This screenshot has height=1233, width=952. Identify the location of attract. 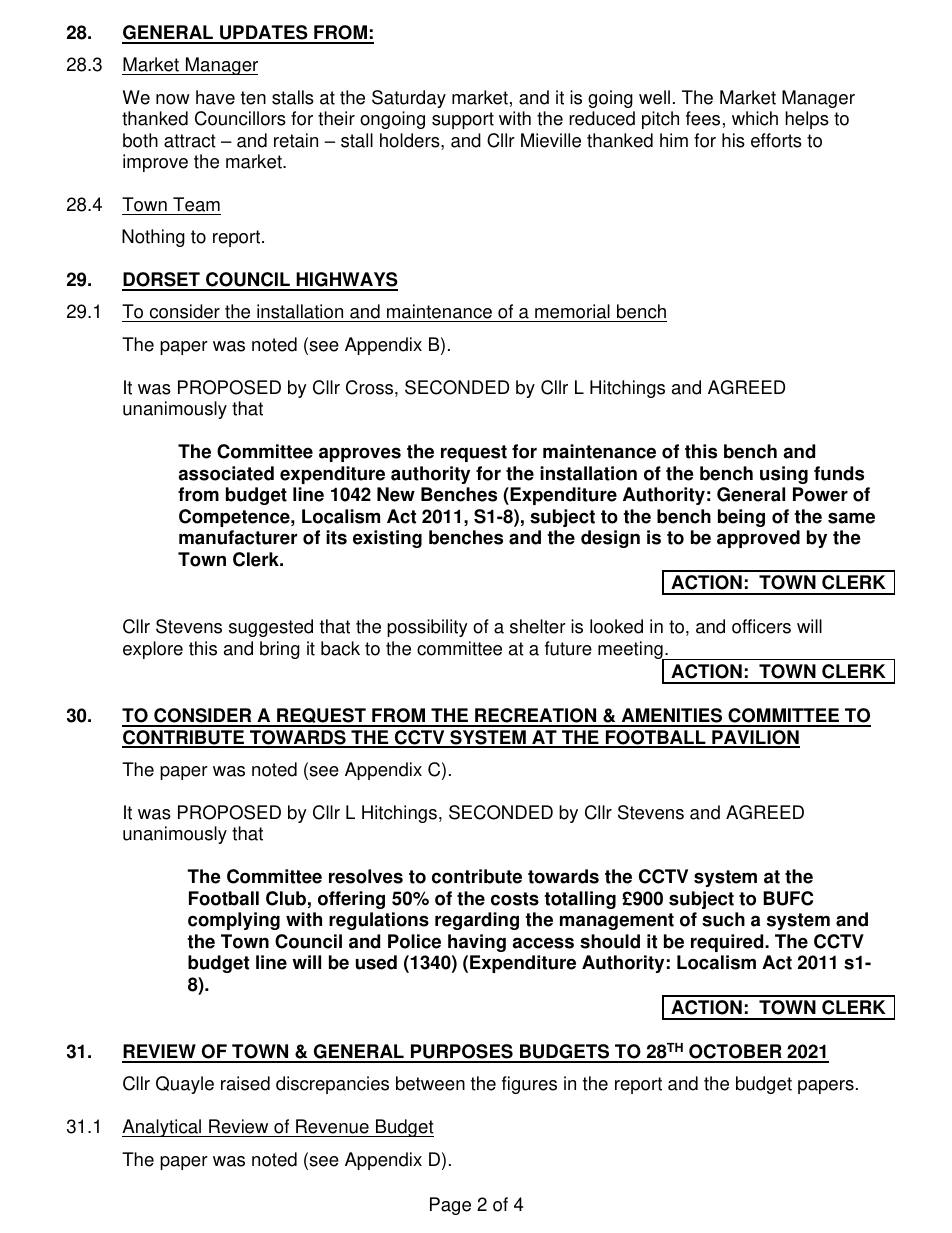
(190, 141).
